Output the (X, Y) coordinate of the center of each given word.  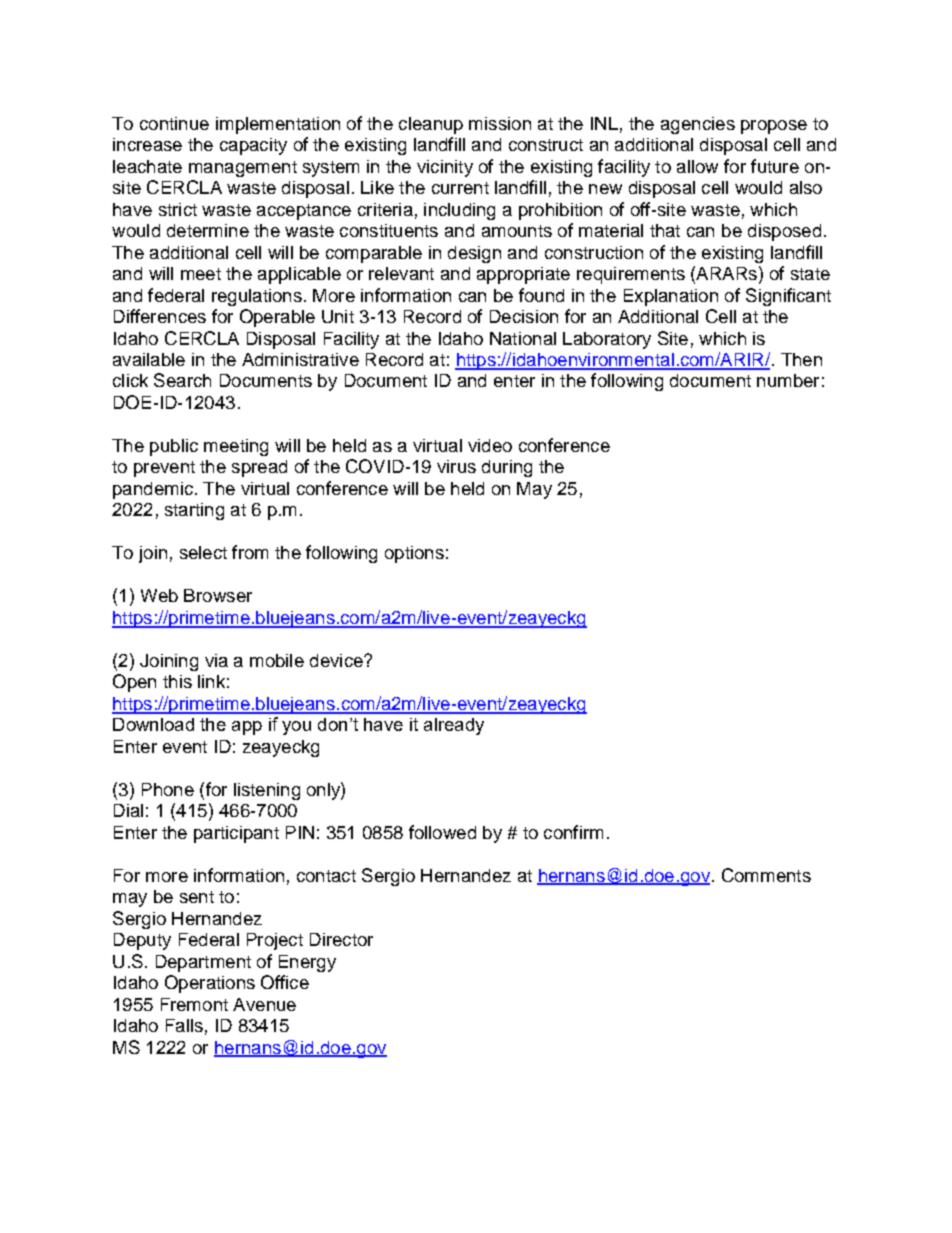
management (243, 169)
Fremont (194, 1004)
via (216, 660)
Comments (766, 875)
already (454, 726)
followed (442, 832)
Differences (160, 316)
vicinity (445, 168)
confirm (573, 832)
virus (456, 466)
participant (236, 834)
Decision (524, 316)
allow (697, 166)
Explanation (671, 297)
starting (194, 511)
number (788, 380)
